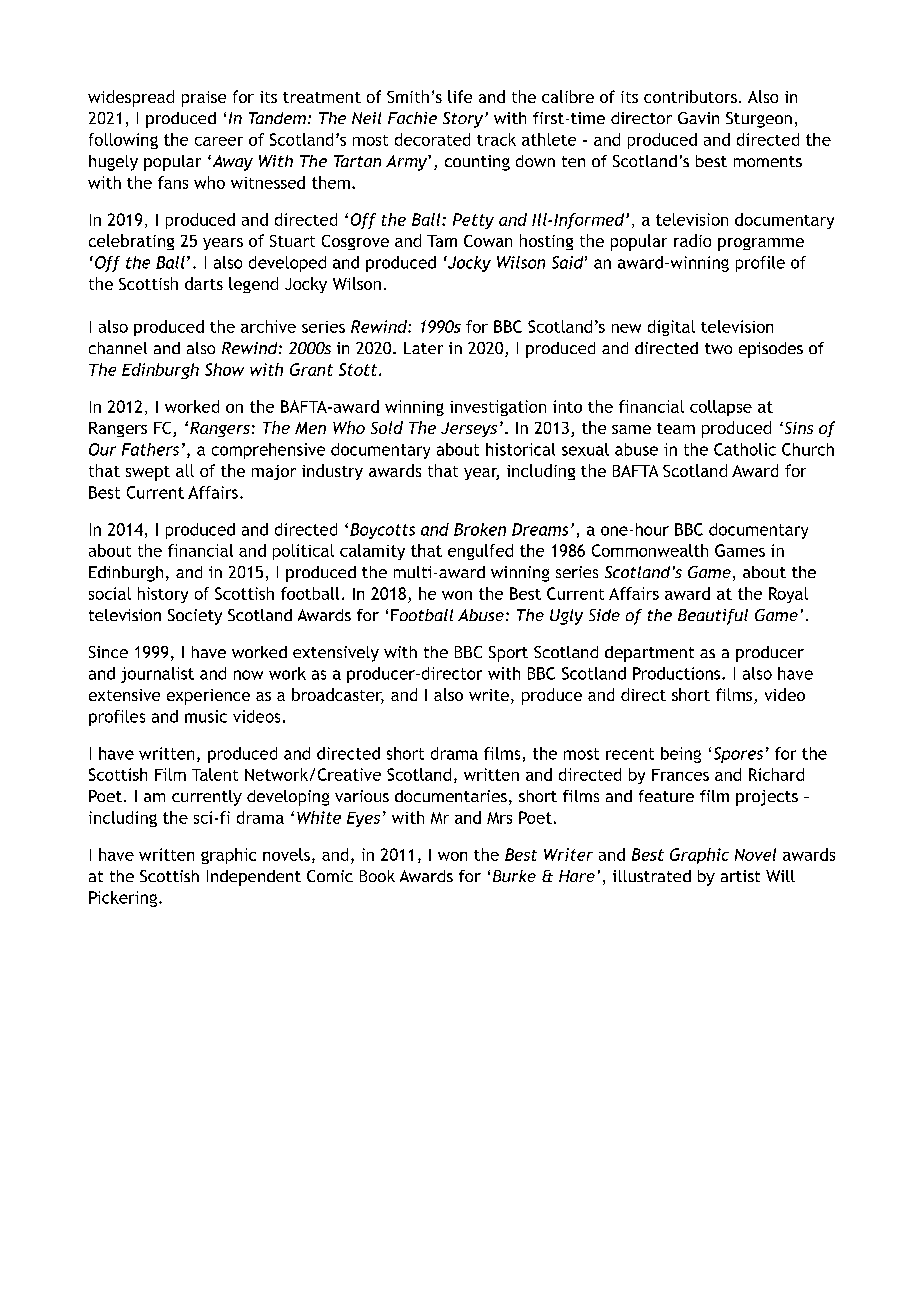 This page has height=1308, width=924. Describe the element at coordinates (432, 139) in the page. I see `decorated` at that location.
